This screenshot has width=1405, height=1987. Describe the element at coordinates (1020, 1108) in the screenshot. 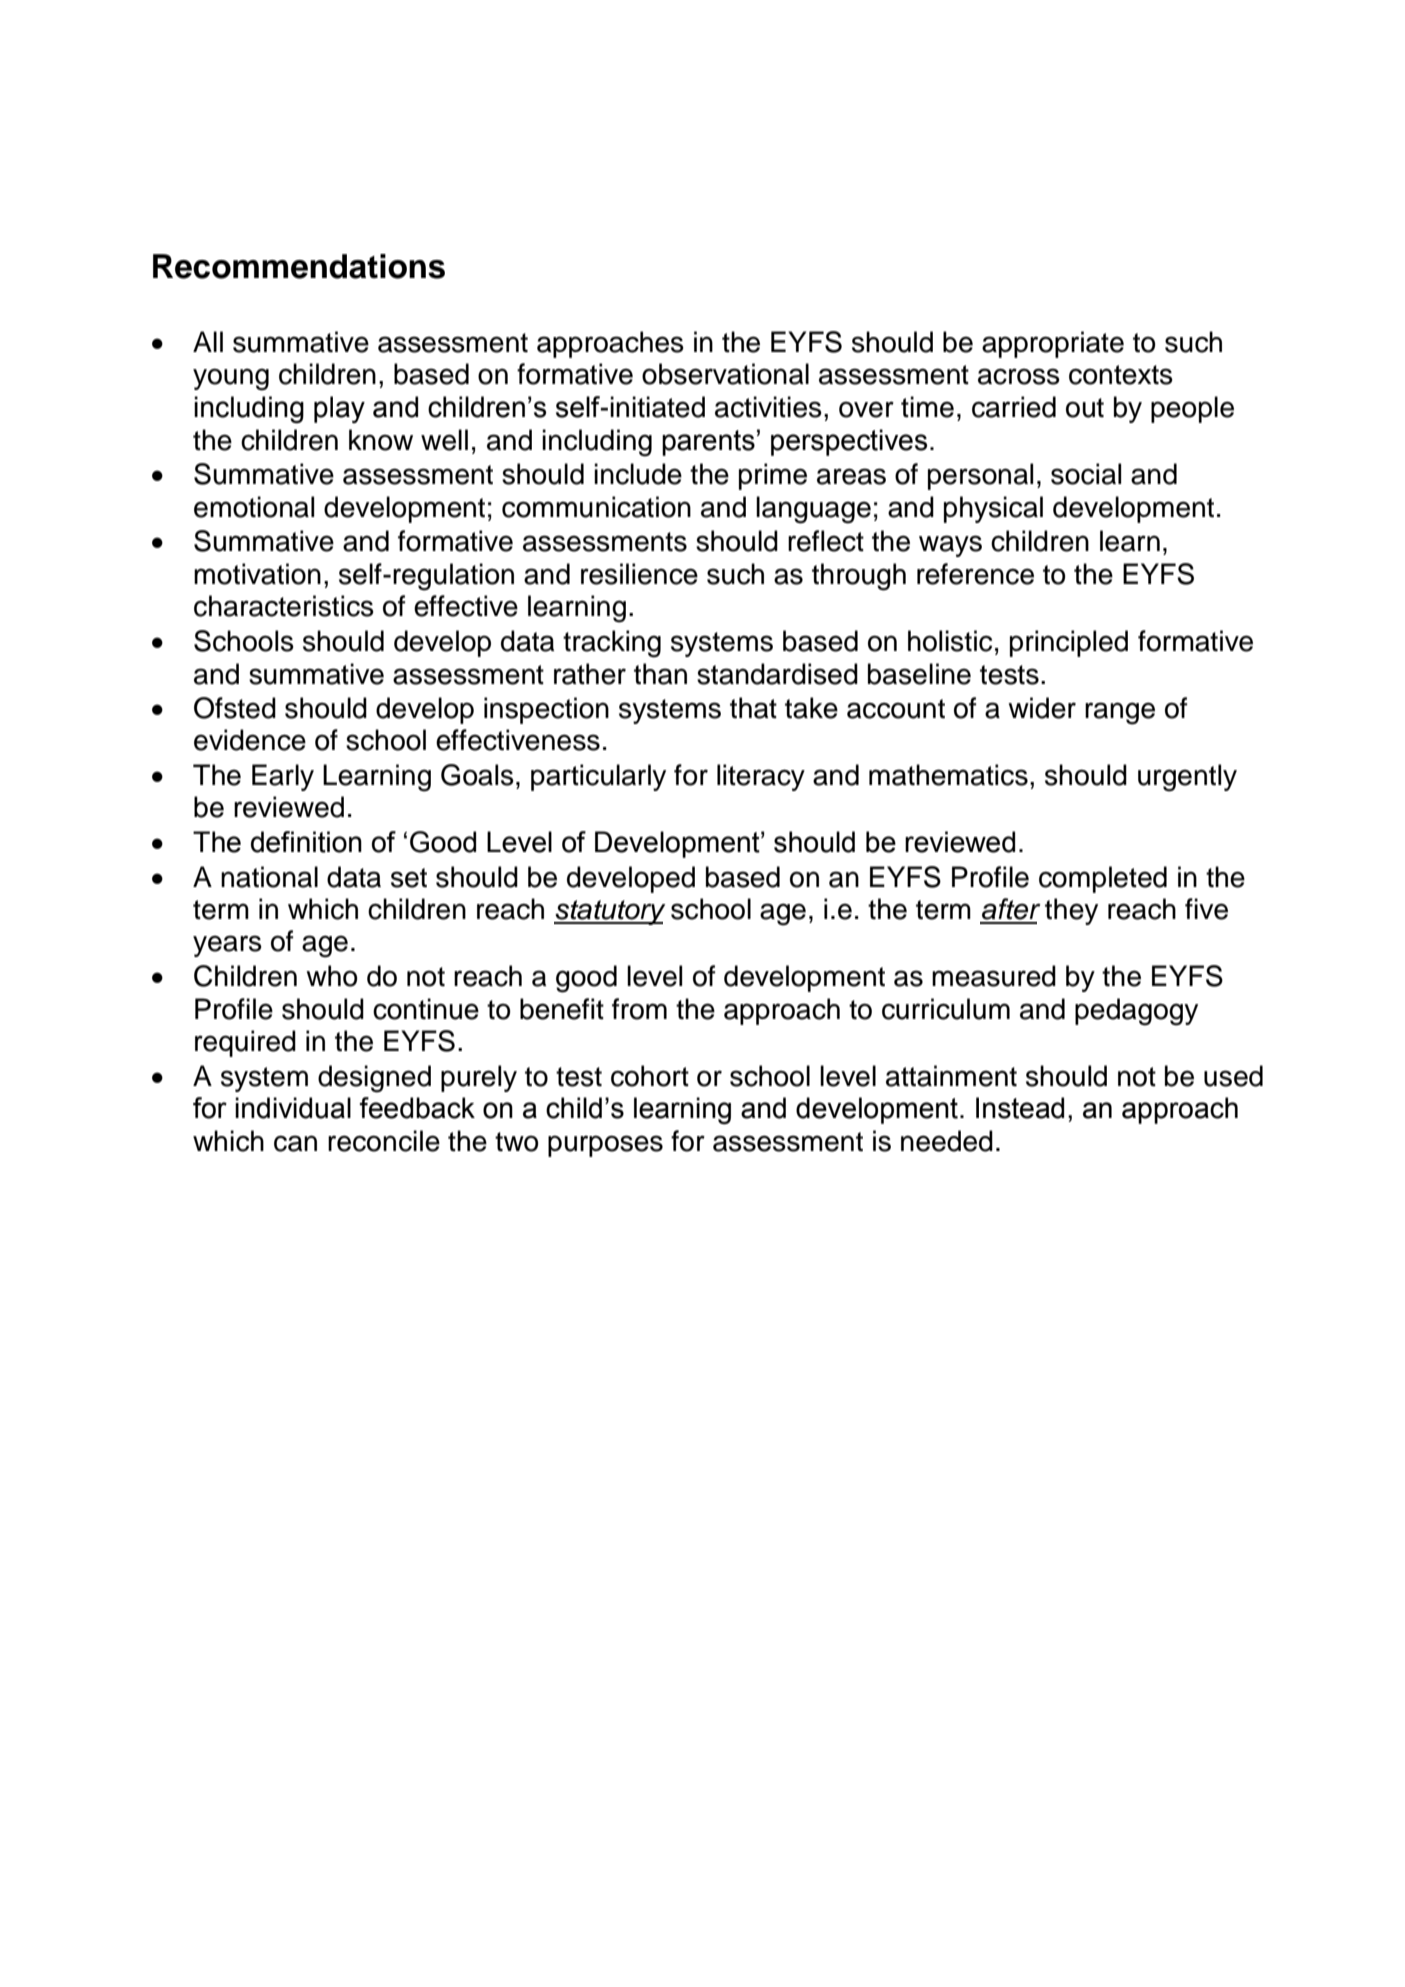

I see `Instead` at that location.
